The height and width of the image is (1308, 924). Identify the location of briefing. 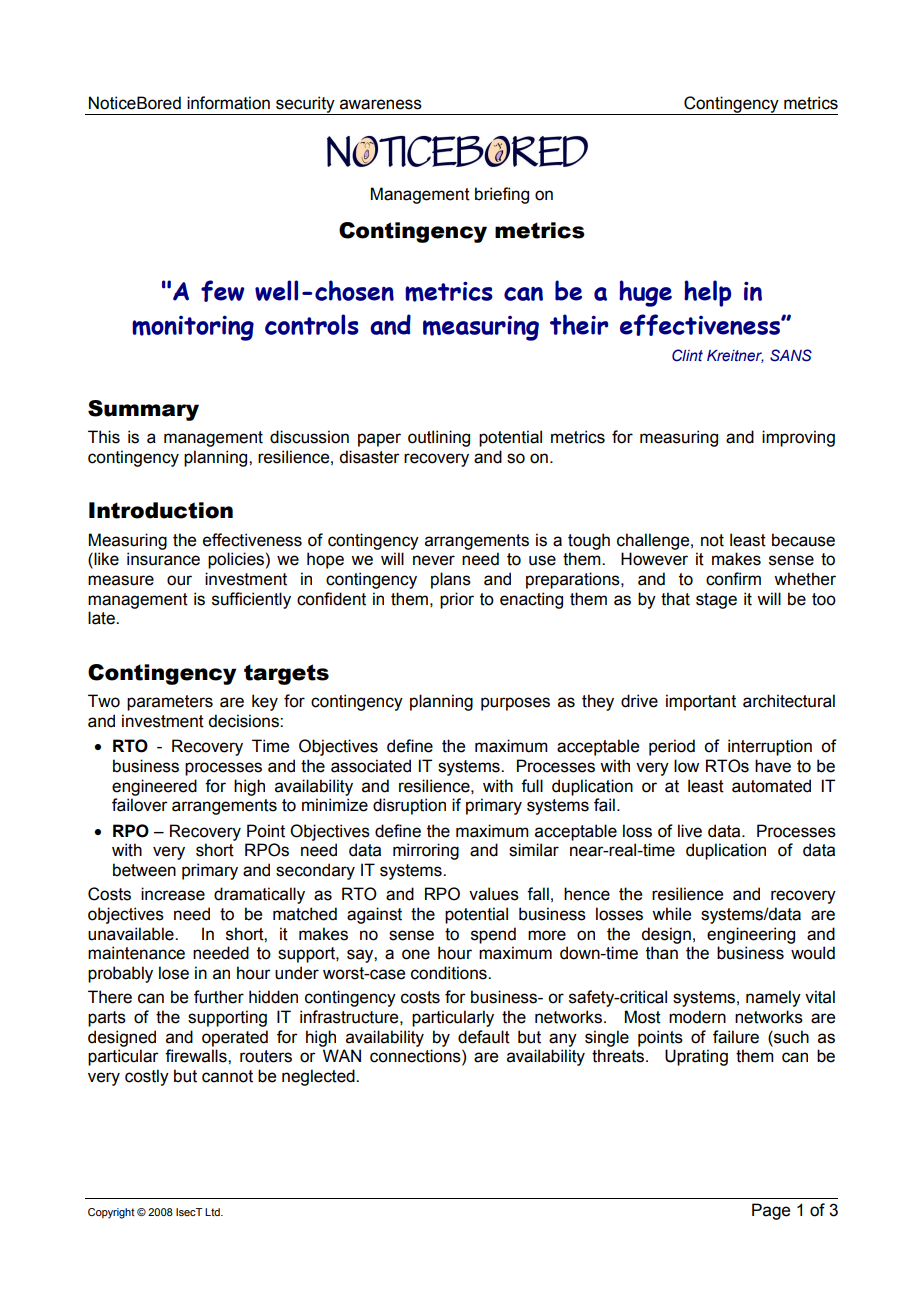
(502, 195).
